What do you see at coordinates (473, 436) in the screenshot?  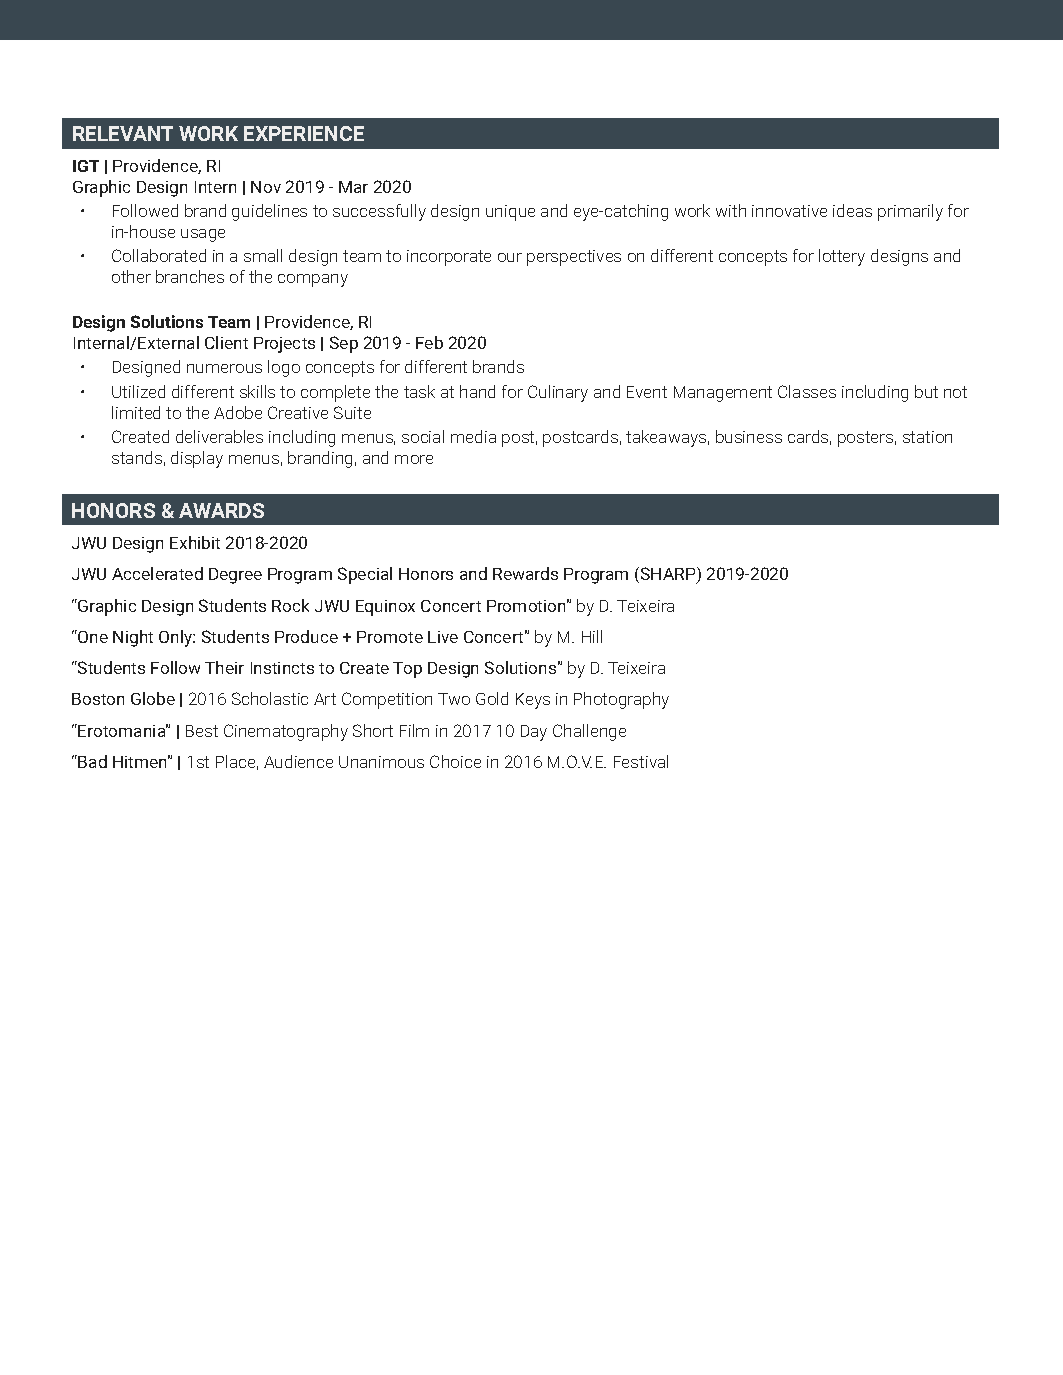 I see `media` at bounding box center [473, 436].
